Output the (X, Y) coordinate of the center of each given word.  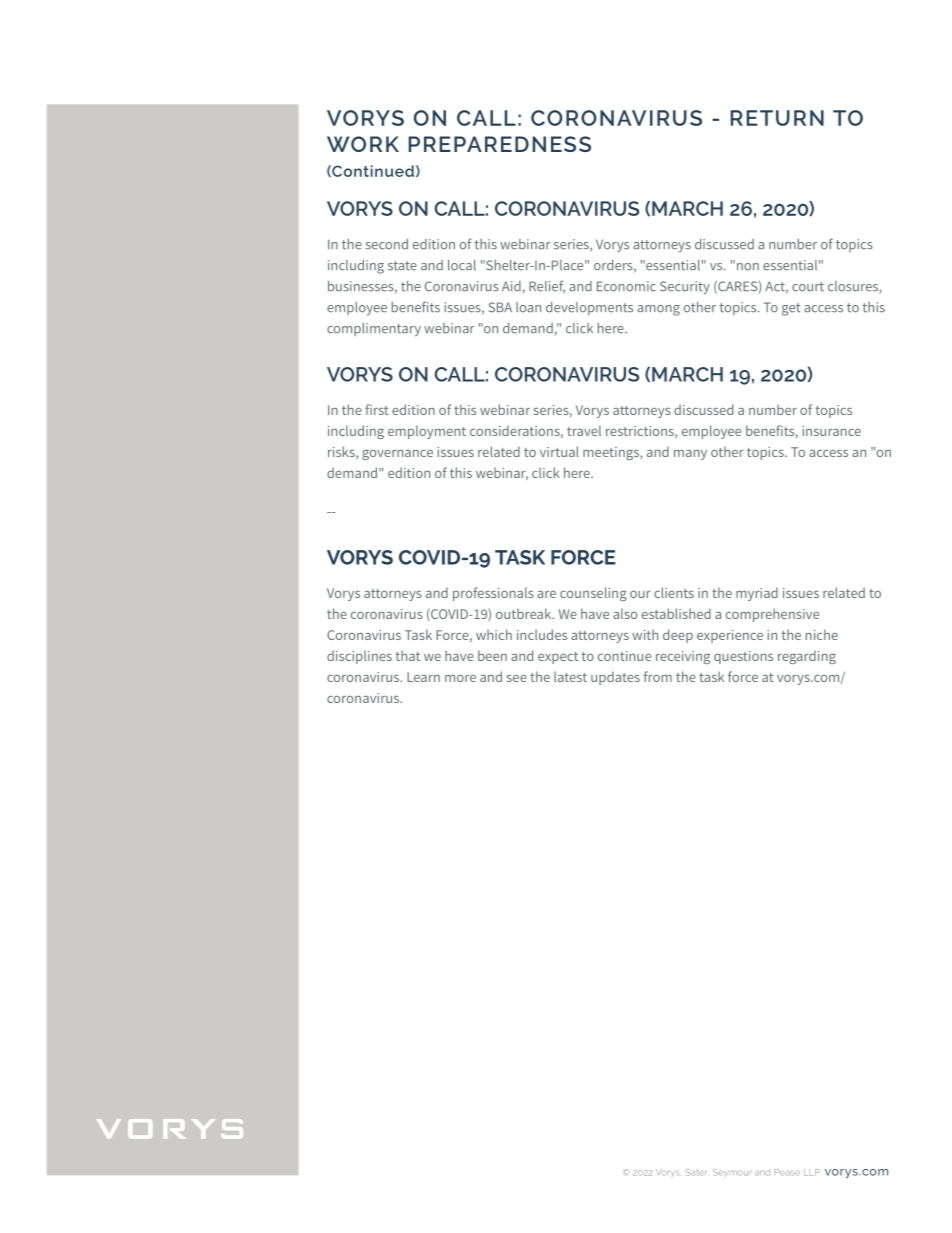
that (408, 655)
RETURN (777, 118)
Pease (787, 1172)
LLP (812, 1172)
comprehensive (772, 615)
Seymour (732, 1172)
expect (558, 658)
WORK (363, 144)
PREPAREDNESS (499, 144)
